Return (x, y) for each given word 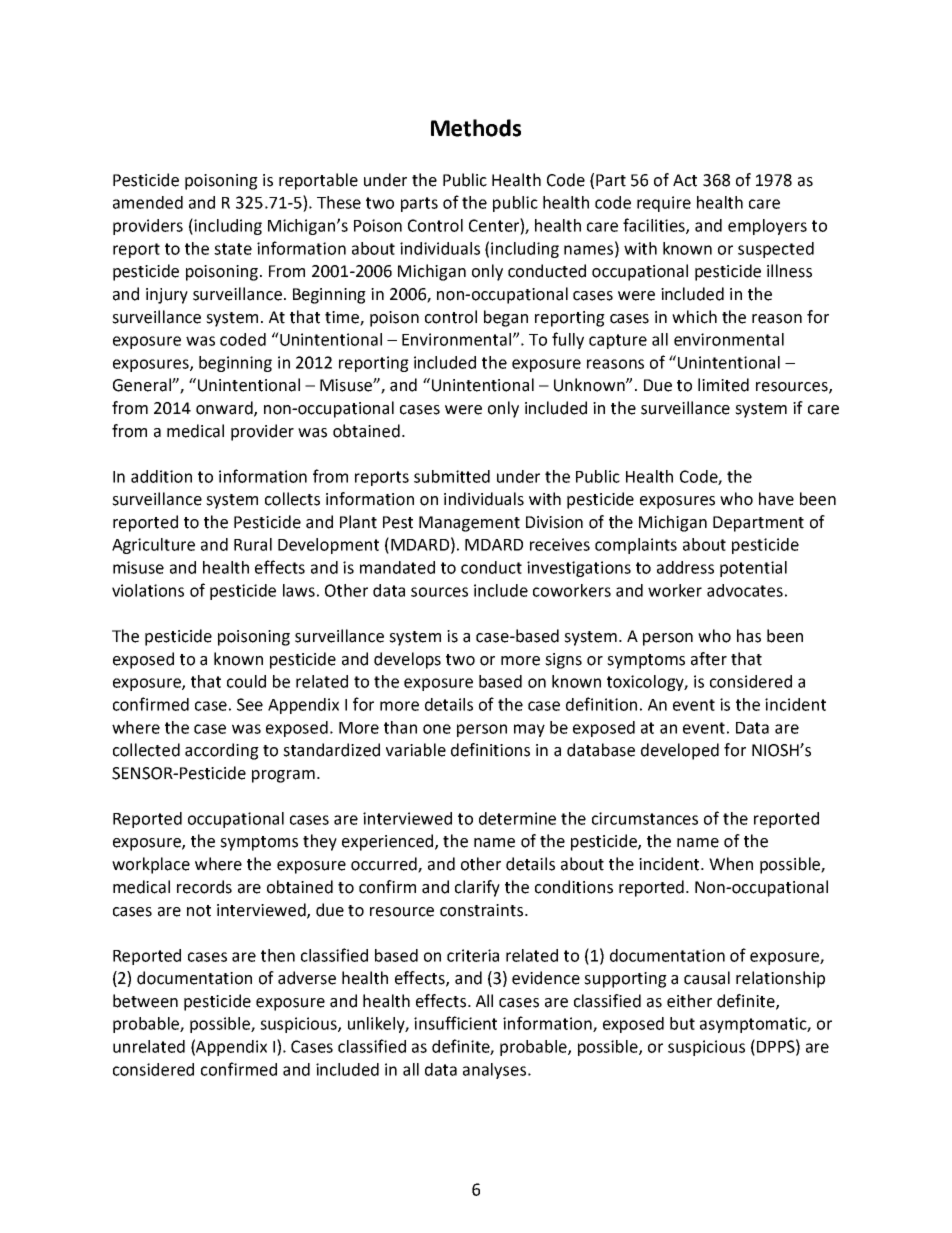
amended (148, 202)
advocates (745, 590)
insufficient (455, 1023)
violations (148, 590)
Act (685, 180)
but (682, 1023)
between (145, 1001)
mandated (397, 567)
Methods (476, 128)
